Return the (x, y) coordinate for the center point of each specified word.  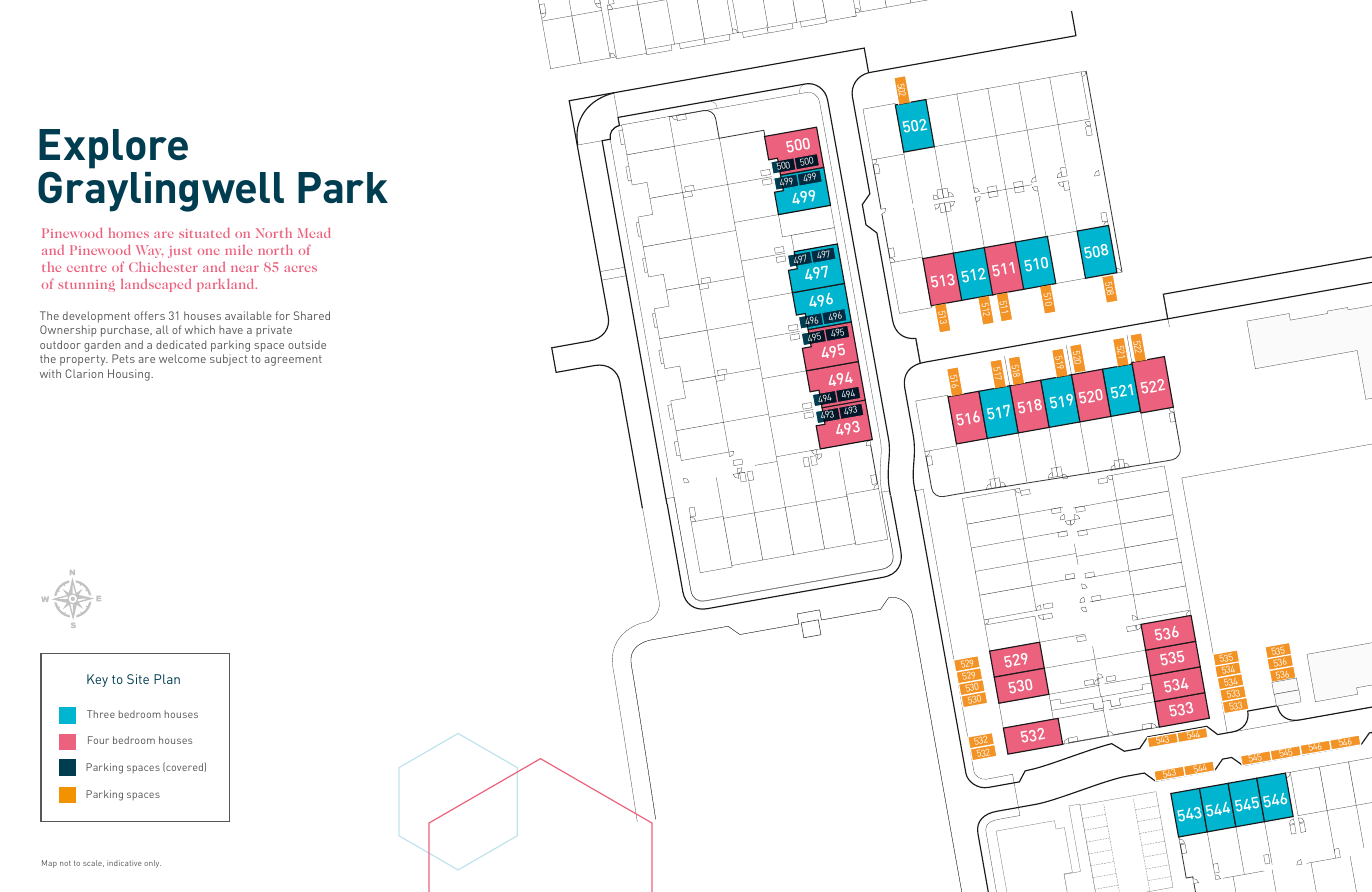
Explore (113, 149)
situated (204, 233)
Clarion (84, 373)
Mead (314, 233)
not (65, 863)
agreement (293, 360)
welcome (182, 358)
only (152, 864)
